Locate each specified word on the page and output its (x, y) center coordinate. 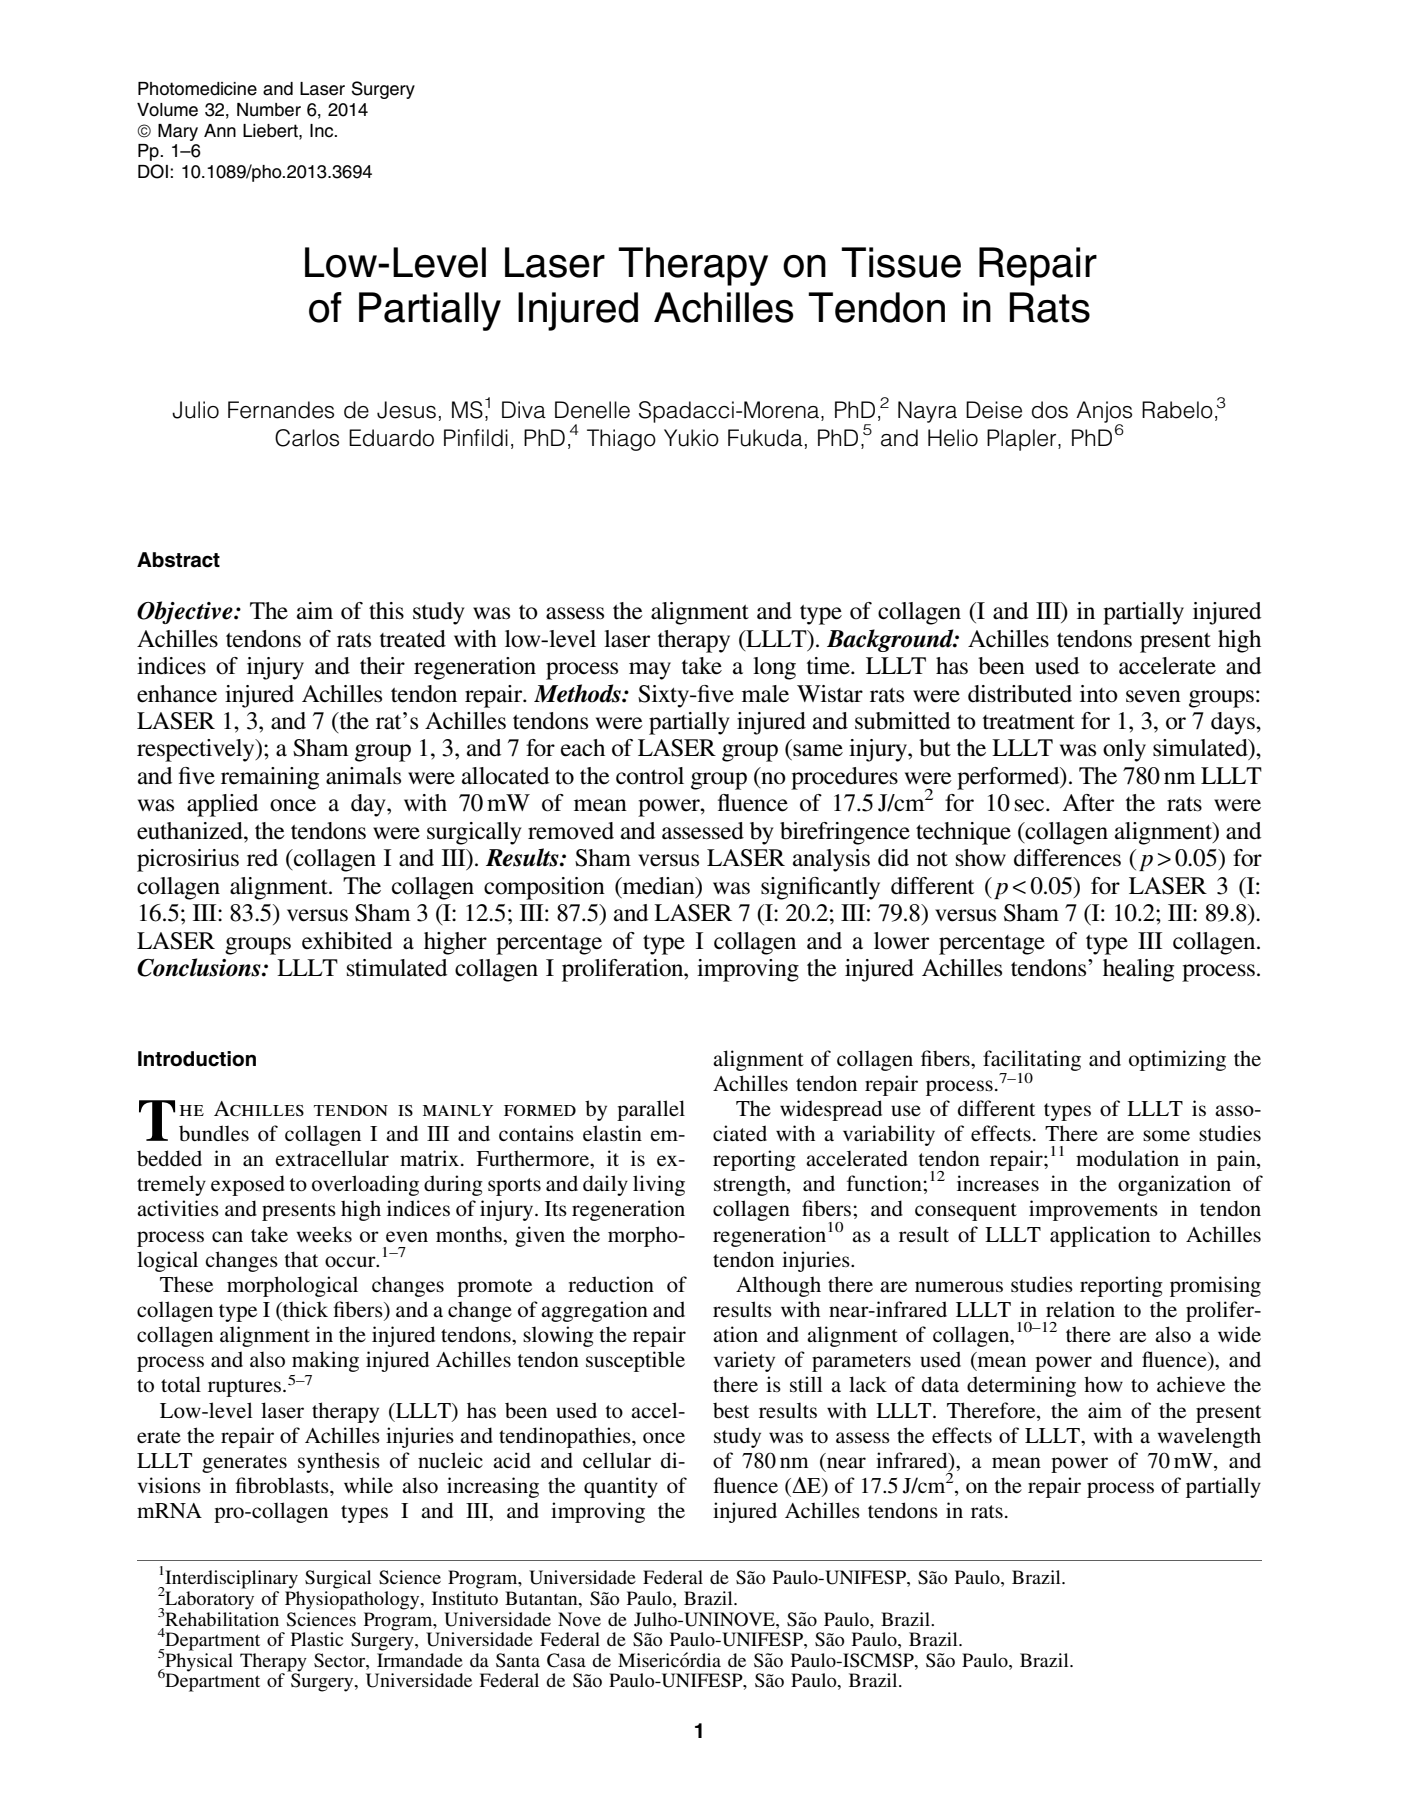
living (659, 1185)
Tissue (901, 262)
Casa (566, 1660)
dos (1050, 410)
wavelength (1209, 1437)
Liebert (271, 131)
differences (1067, 858)
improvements (1093, 1210)
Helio (953, 438)
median (658, 886)
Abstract (178, 560)
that (301, 1259)
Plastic (317, 1639)
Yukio (691, 438)
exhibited (347, 941)
